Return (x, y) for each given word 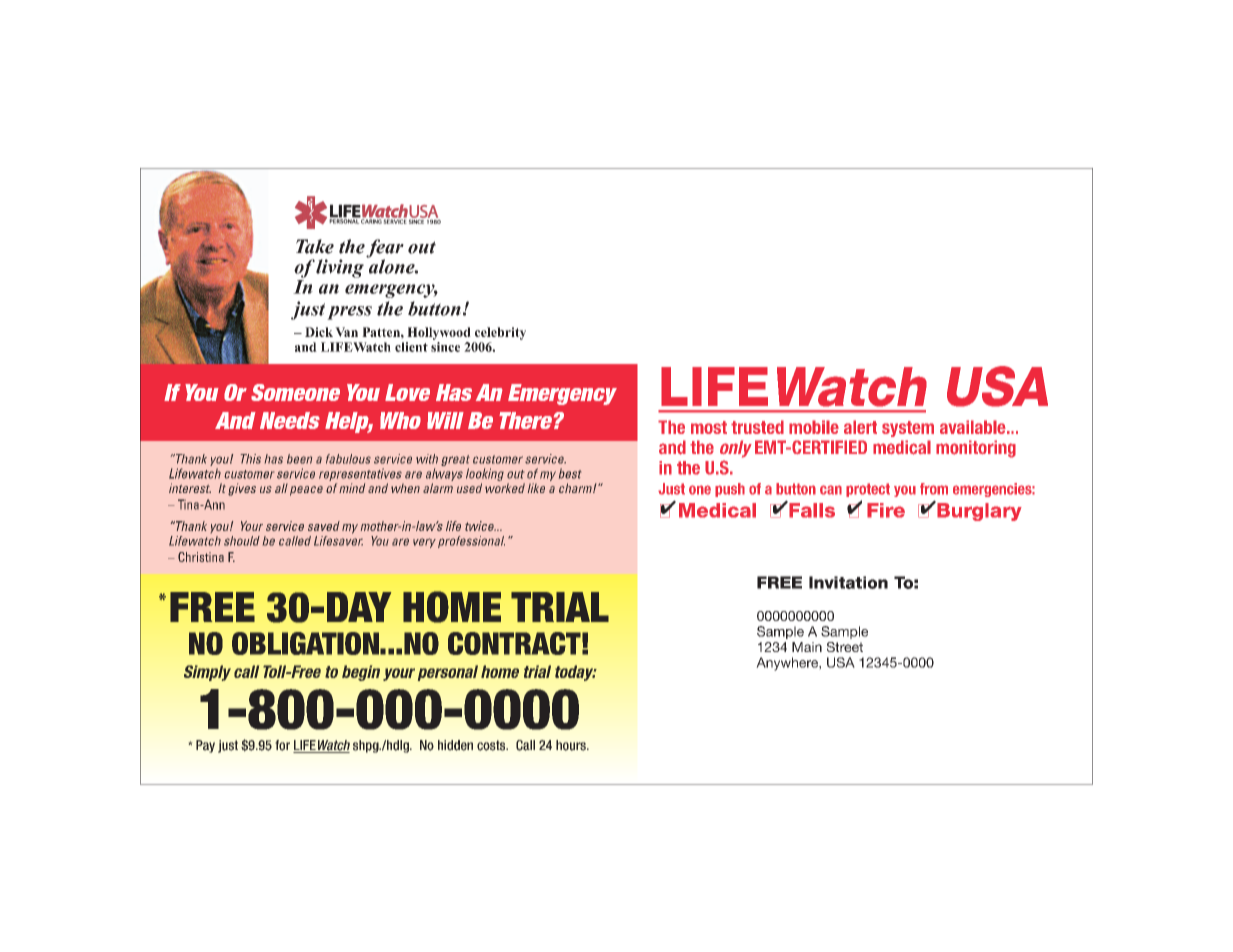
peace (306, 491)
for (282, 745)
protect (868, 490)
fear (385, 249)
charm (576, 488)
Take (315, 246)
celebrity (500, 333)
